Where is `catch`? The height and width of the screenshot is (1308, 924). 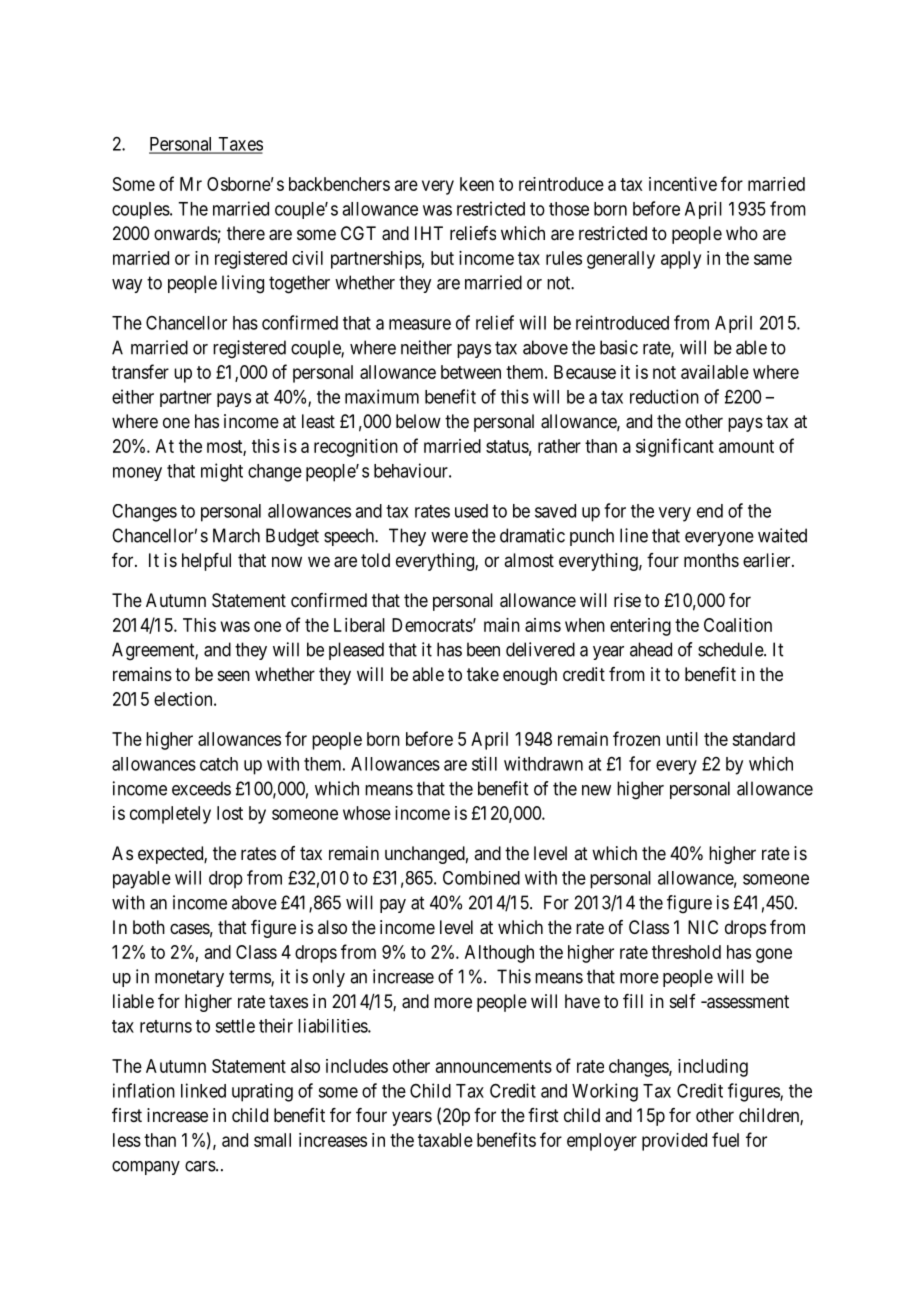
catch is located at coordinates (219, 764).
